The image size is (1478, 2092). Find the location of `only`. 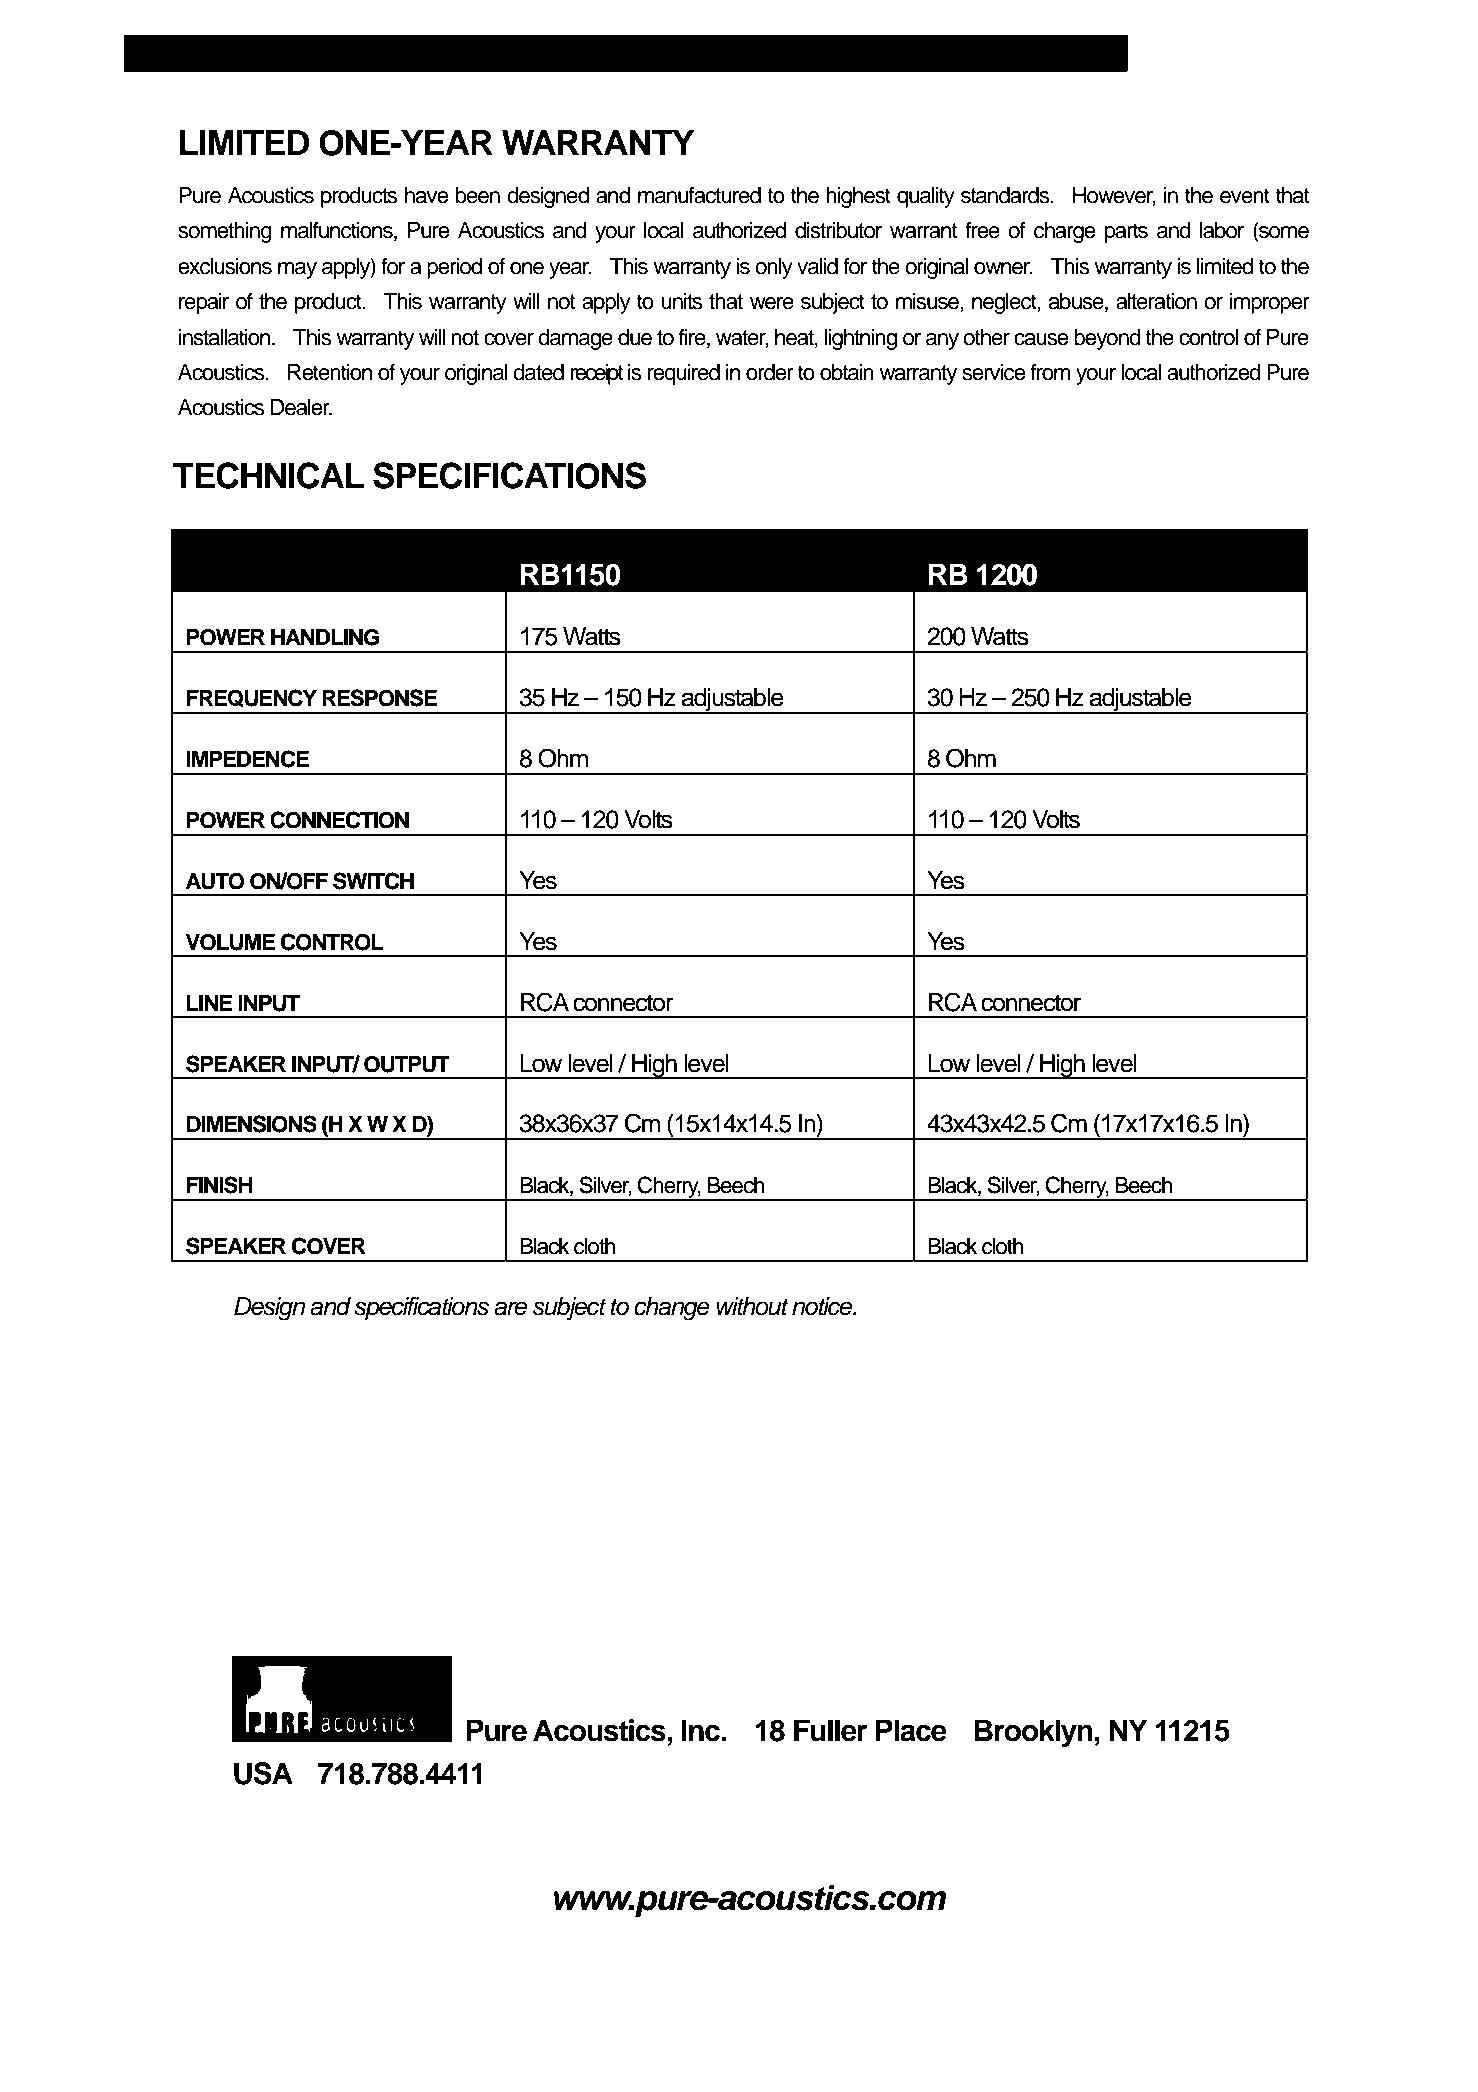

only is located at coordinates (774, 268).
